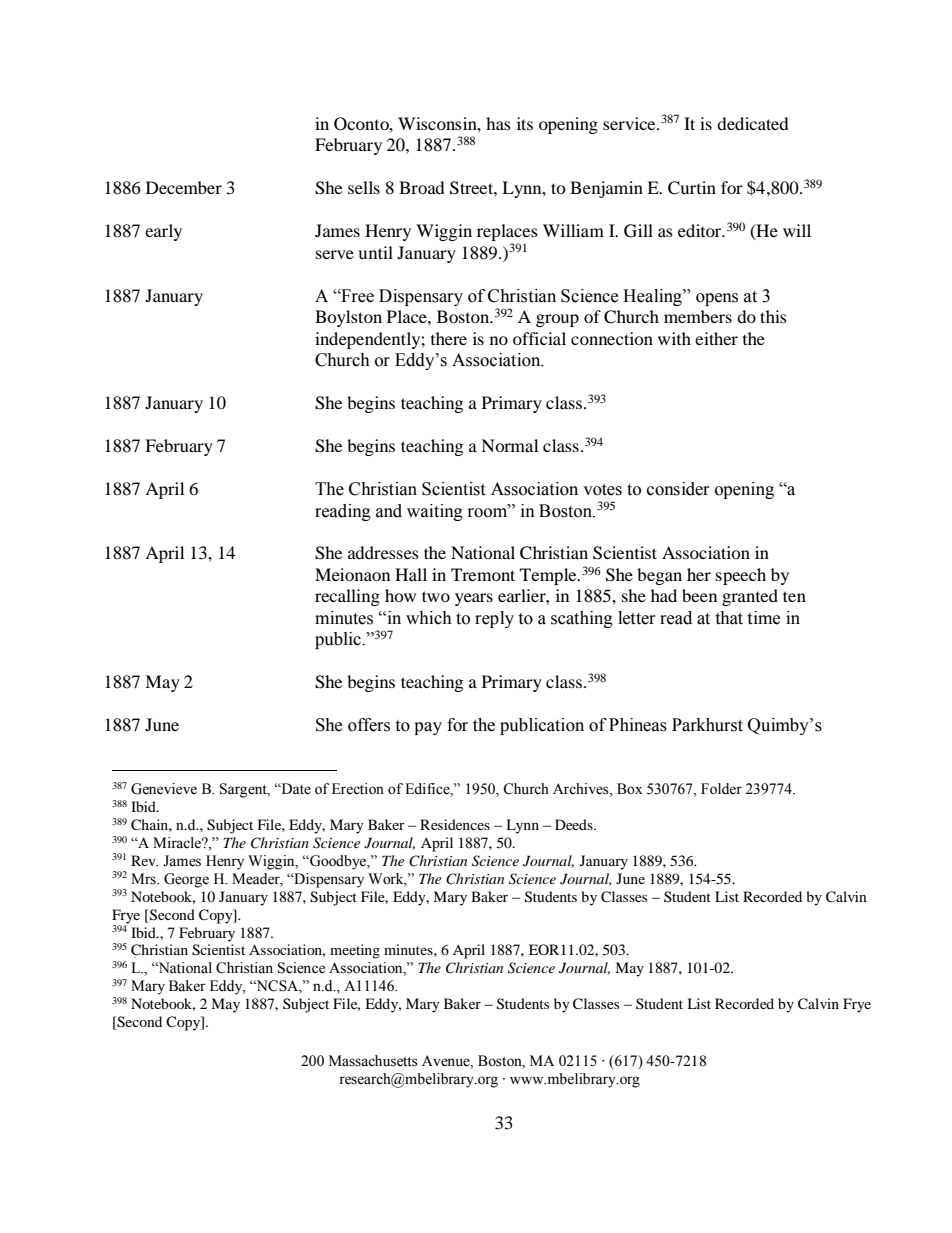 This document has width=952, height=1233. What do you see at coordinates (753, 123) in the document?
I see `dedicated` at bounding box center [753, 123].
